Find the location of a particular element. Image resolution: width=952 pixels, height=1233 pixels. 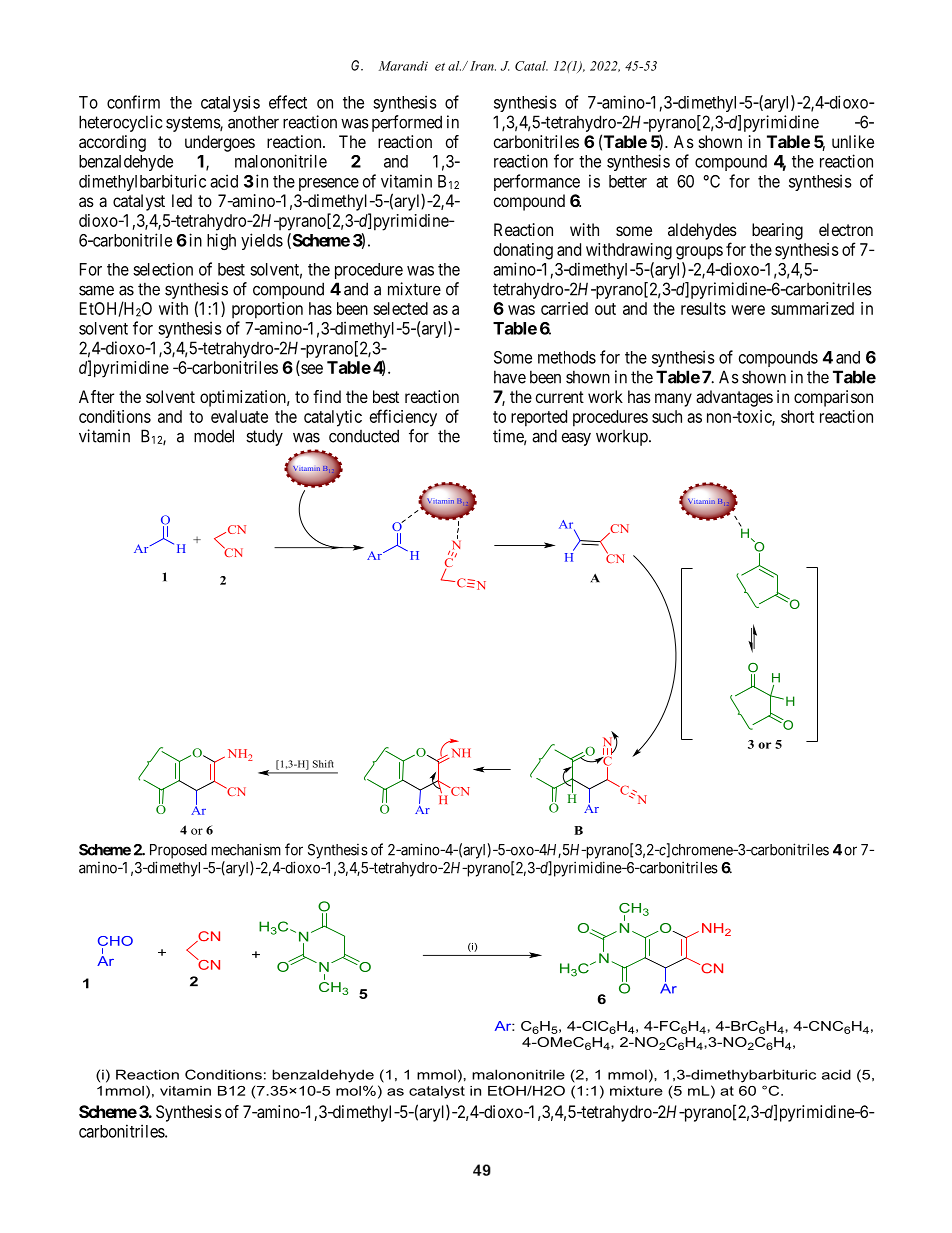

mechanism is located at coordinates (246, 849).
